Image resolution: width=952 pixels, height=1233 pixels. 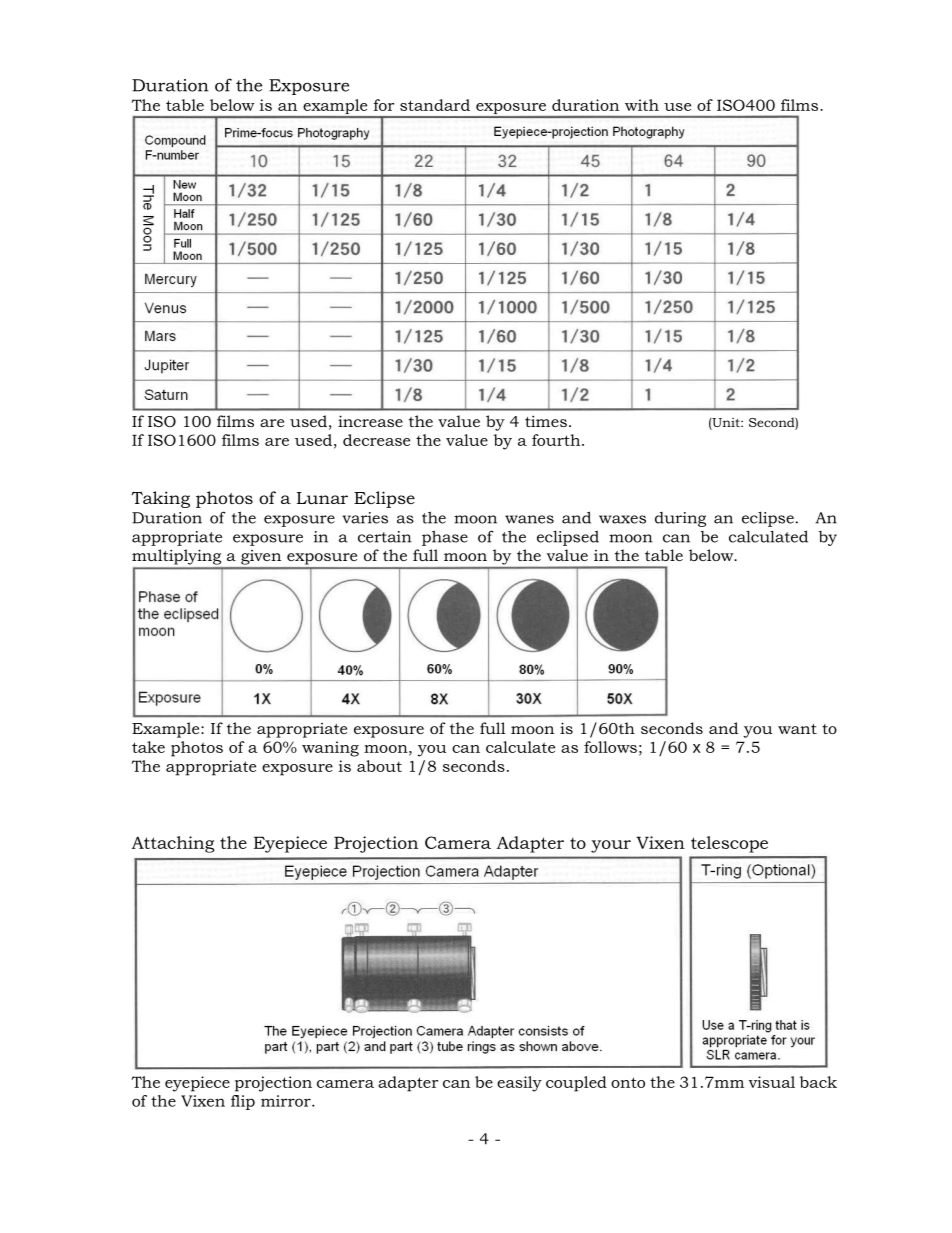 What do you see at coordinates (161, 499) in the page?
I see `Taking` at bounding box center [161, 499].
